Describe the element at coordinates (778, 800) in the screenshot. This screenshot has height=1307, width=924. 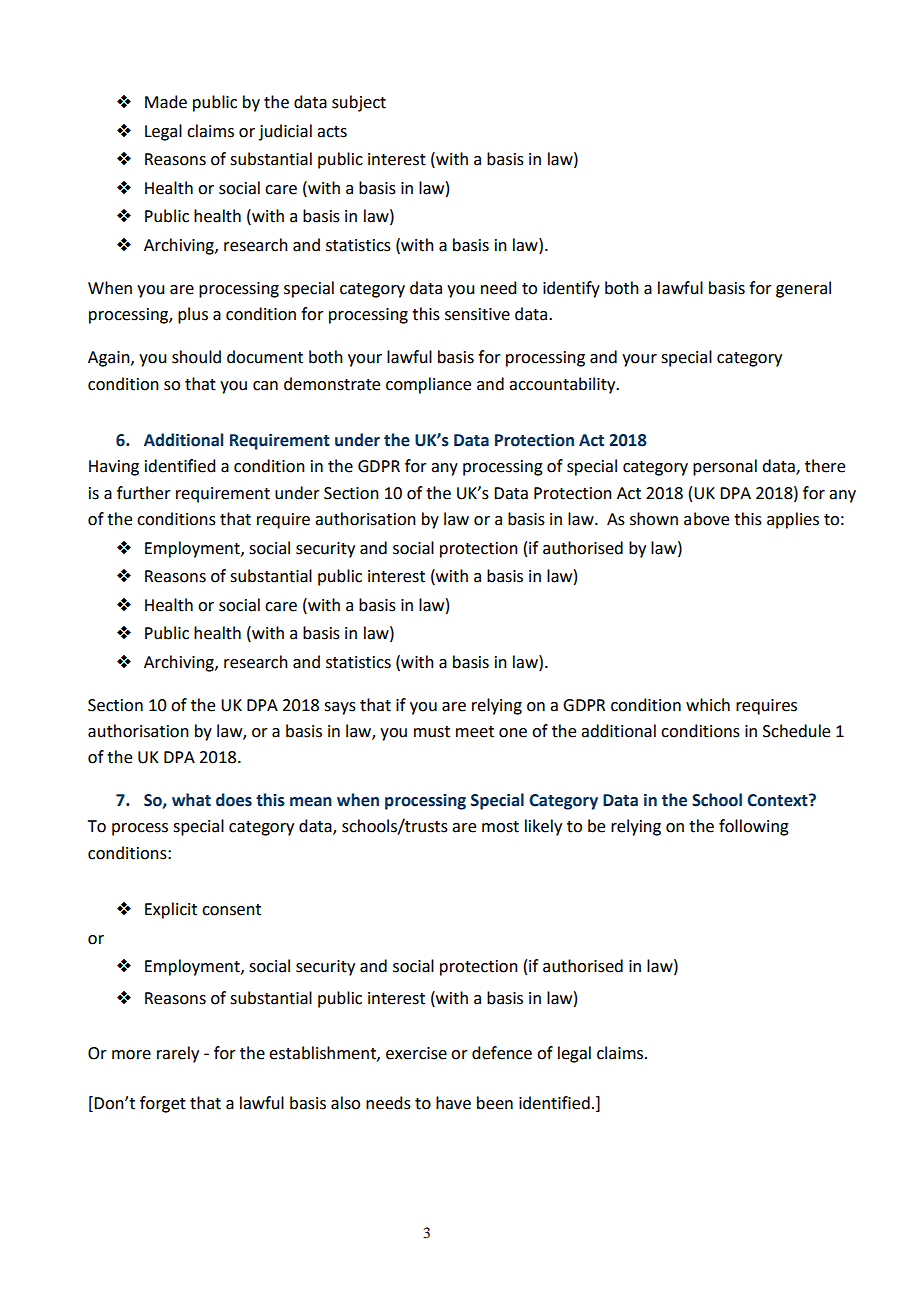
I see `Context` at that location.
